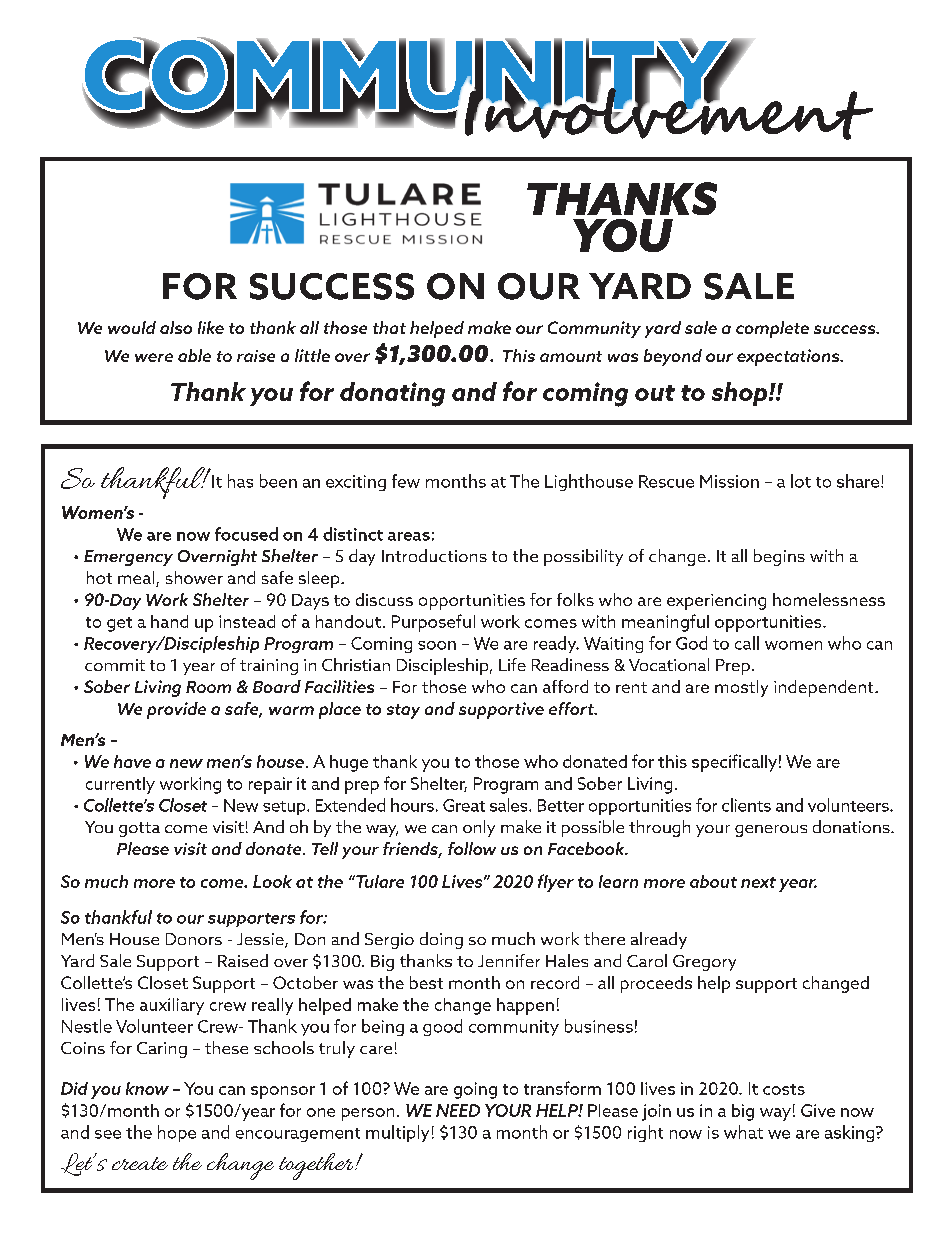  What do you see at coordinates (746, 805) in the document?
I see `clients` at bounding box center [746, 805].
